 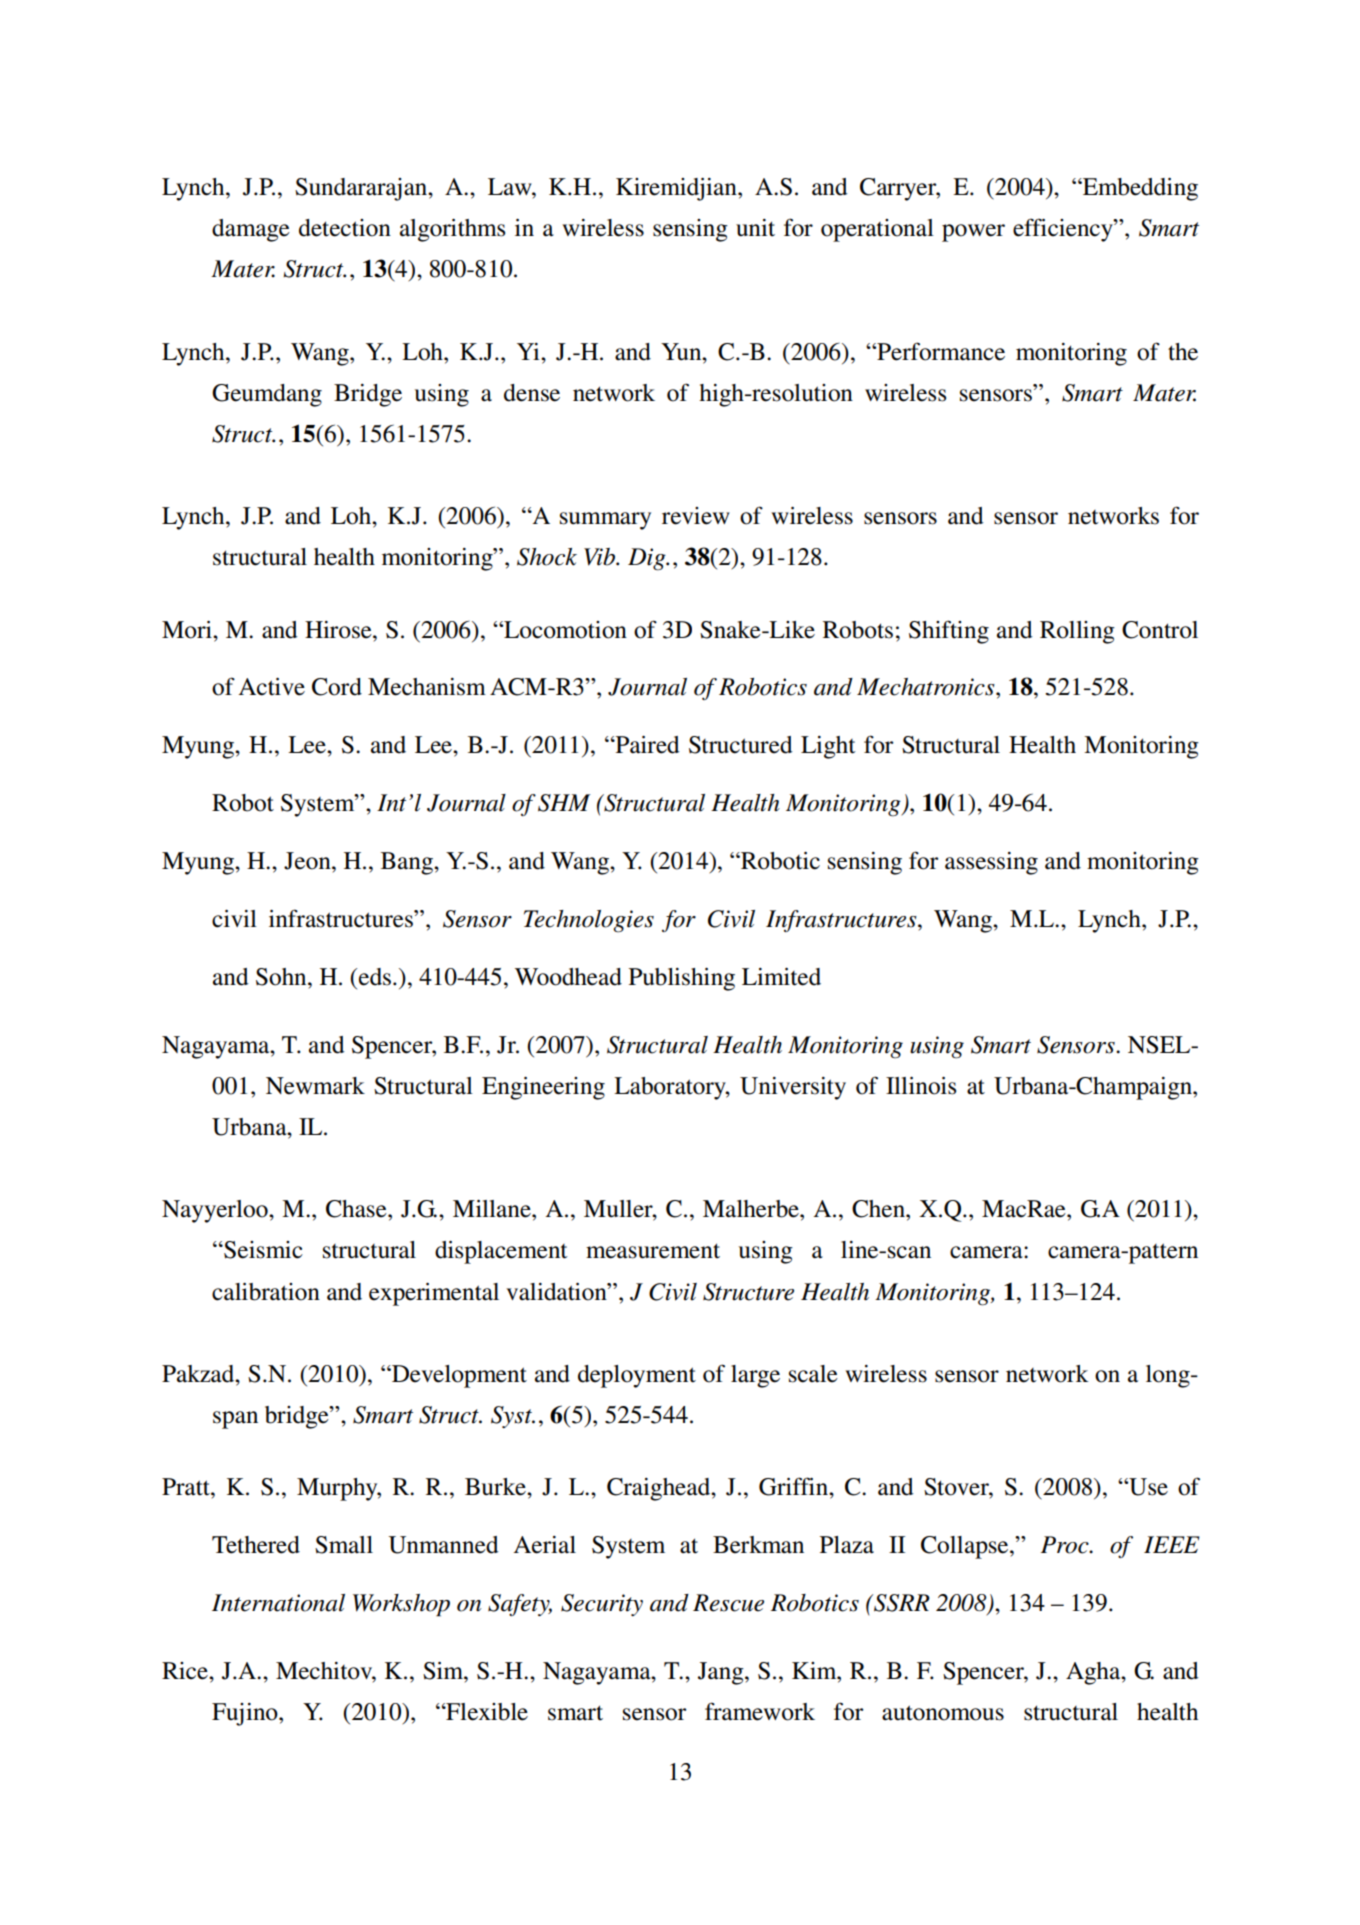 What do you see at coordinates (879, 1209) in the page?
I see `Chen` at bounding box center [879, 1209].
